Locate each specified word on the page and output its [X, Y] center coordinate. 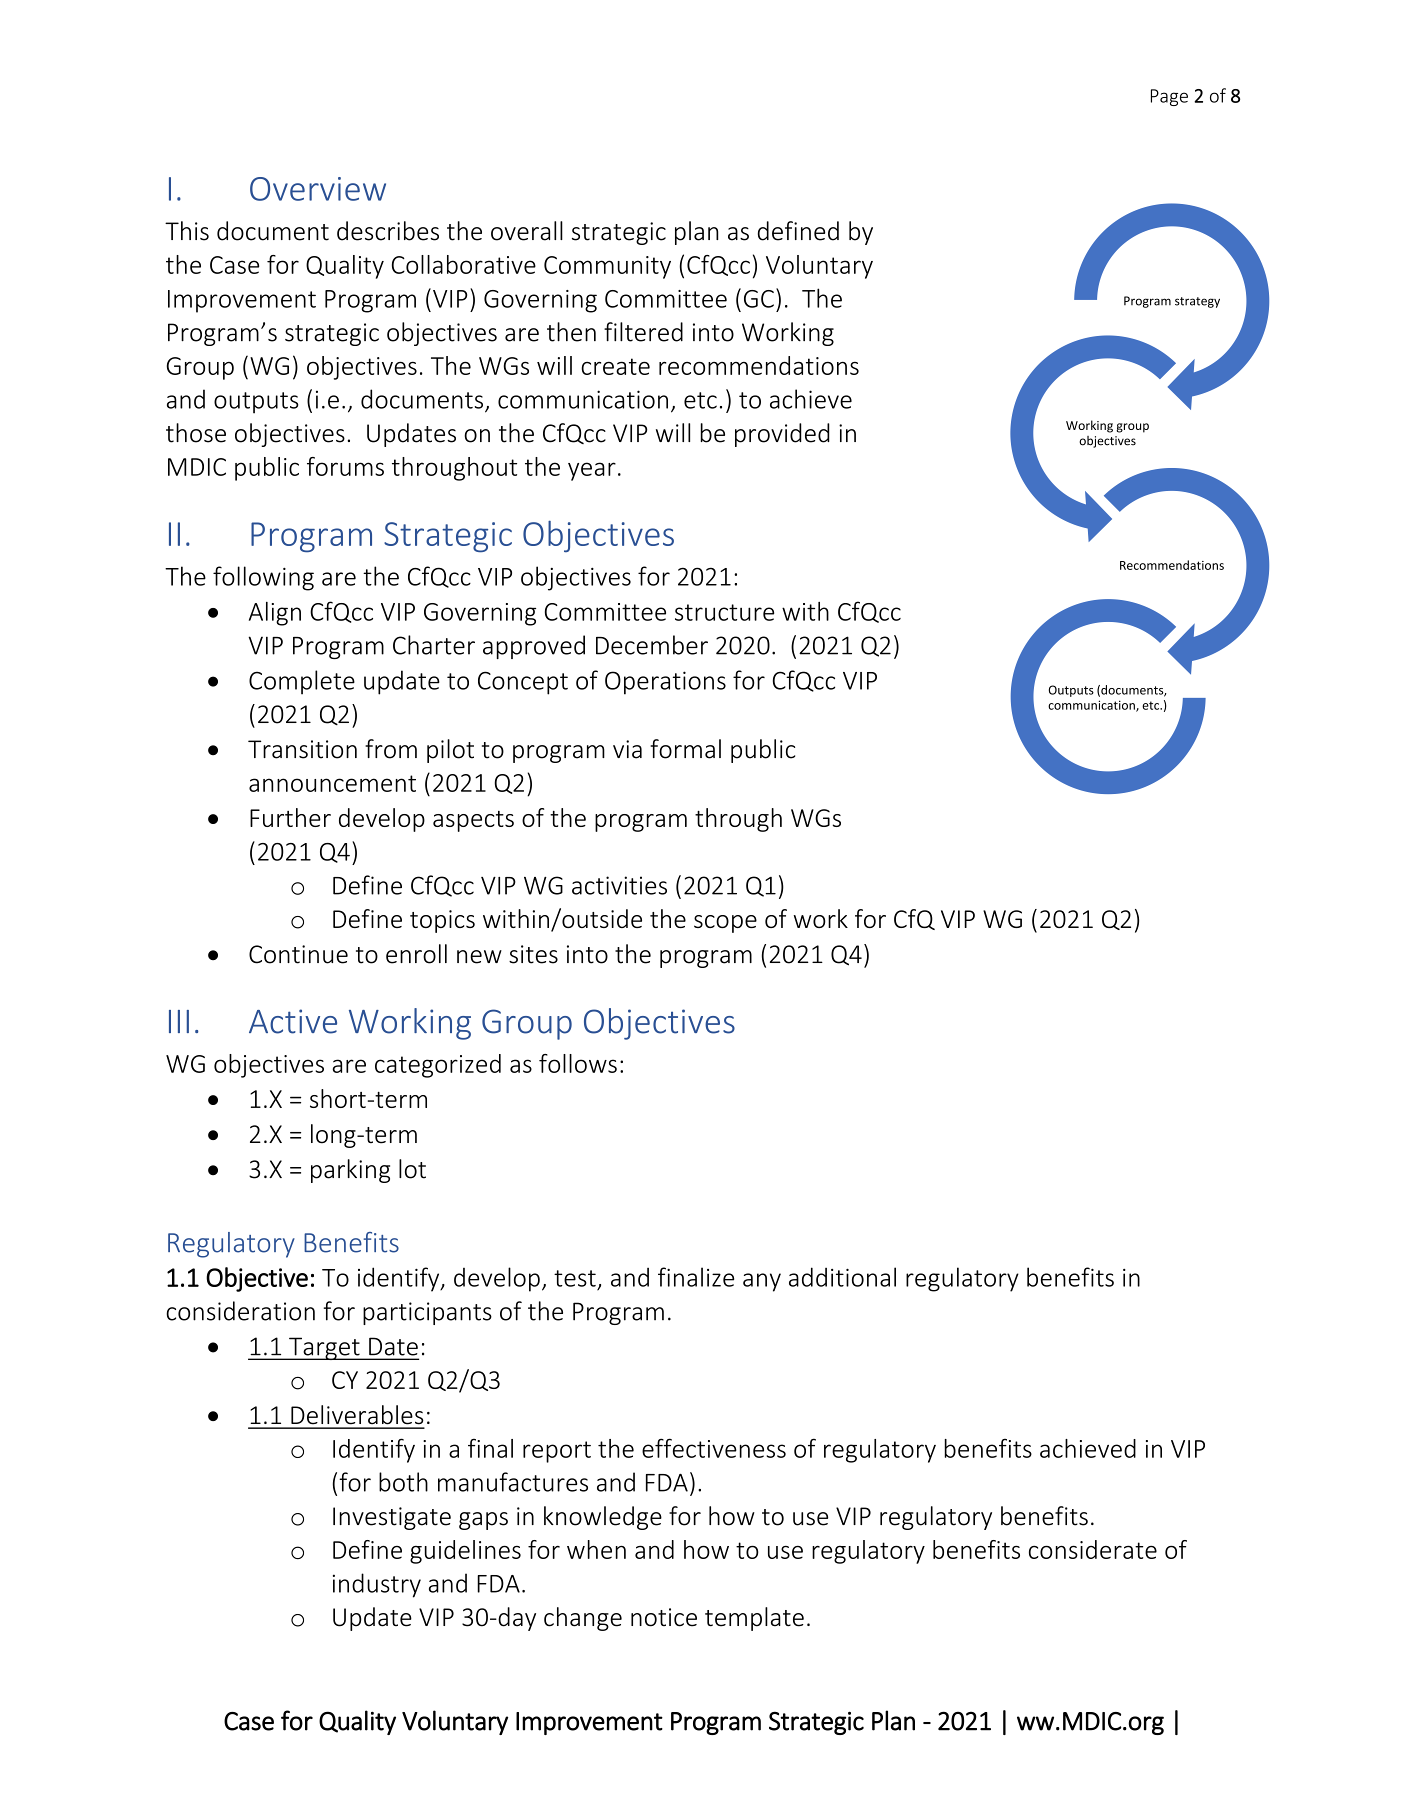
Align [275, 614]
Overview [318, 189]
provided [782, 435]
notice [664, 1617]
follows [578, 1063]
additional [842, 1277]
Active [293, 1021]
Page [1169, 97]
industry [377, 1585]
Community [607, 267]
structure [724, 612]
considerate [1093, 1549]
